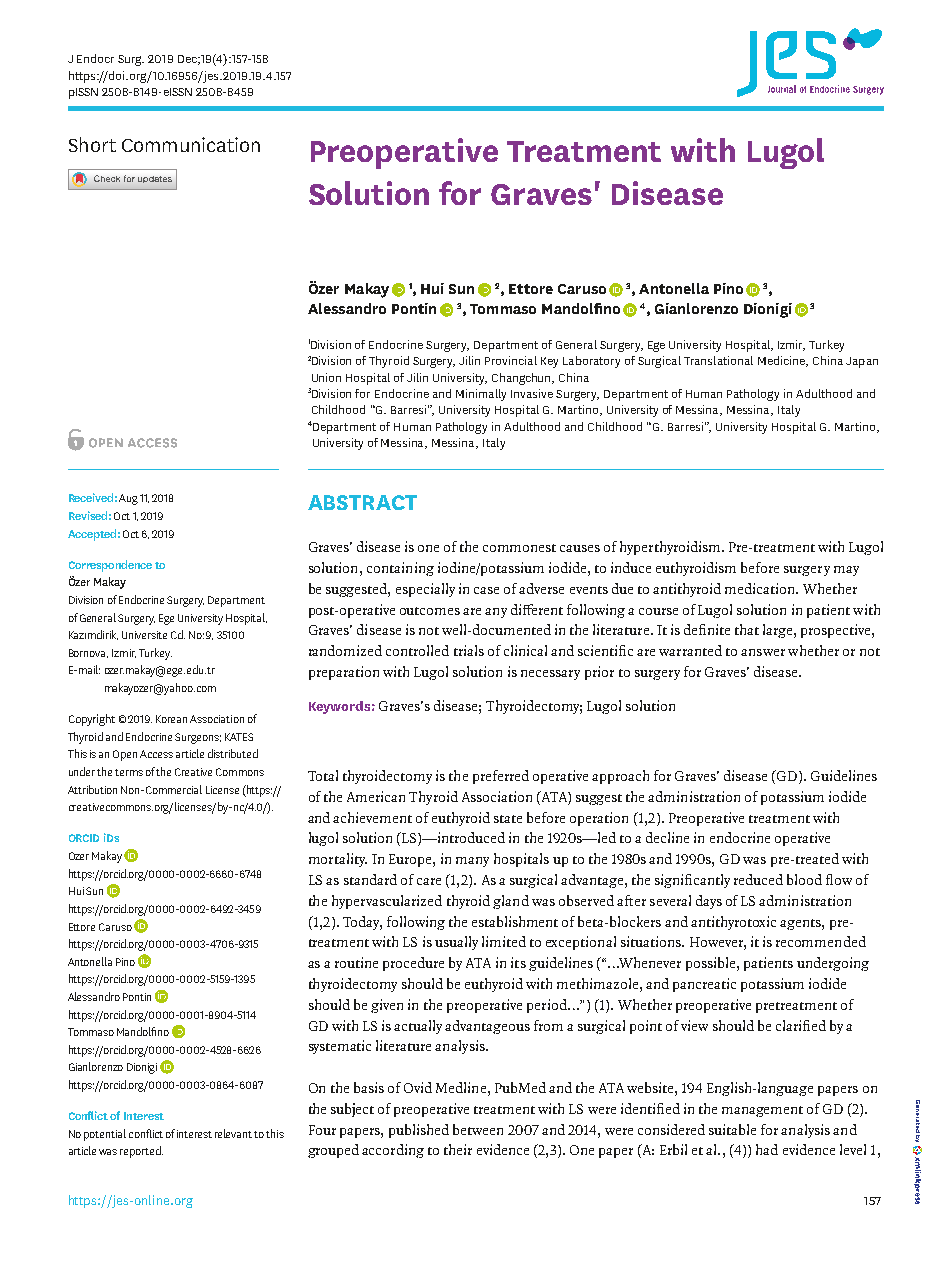 The height and width of the screenshot is (1270, 952). What do you see at coordinates (511, 360) in the screenshot?
I see `Provincial` at bounding box center [511, 360].
